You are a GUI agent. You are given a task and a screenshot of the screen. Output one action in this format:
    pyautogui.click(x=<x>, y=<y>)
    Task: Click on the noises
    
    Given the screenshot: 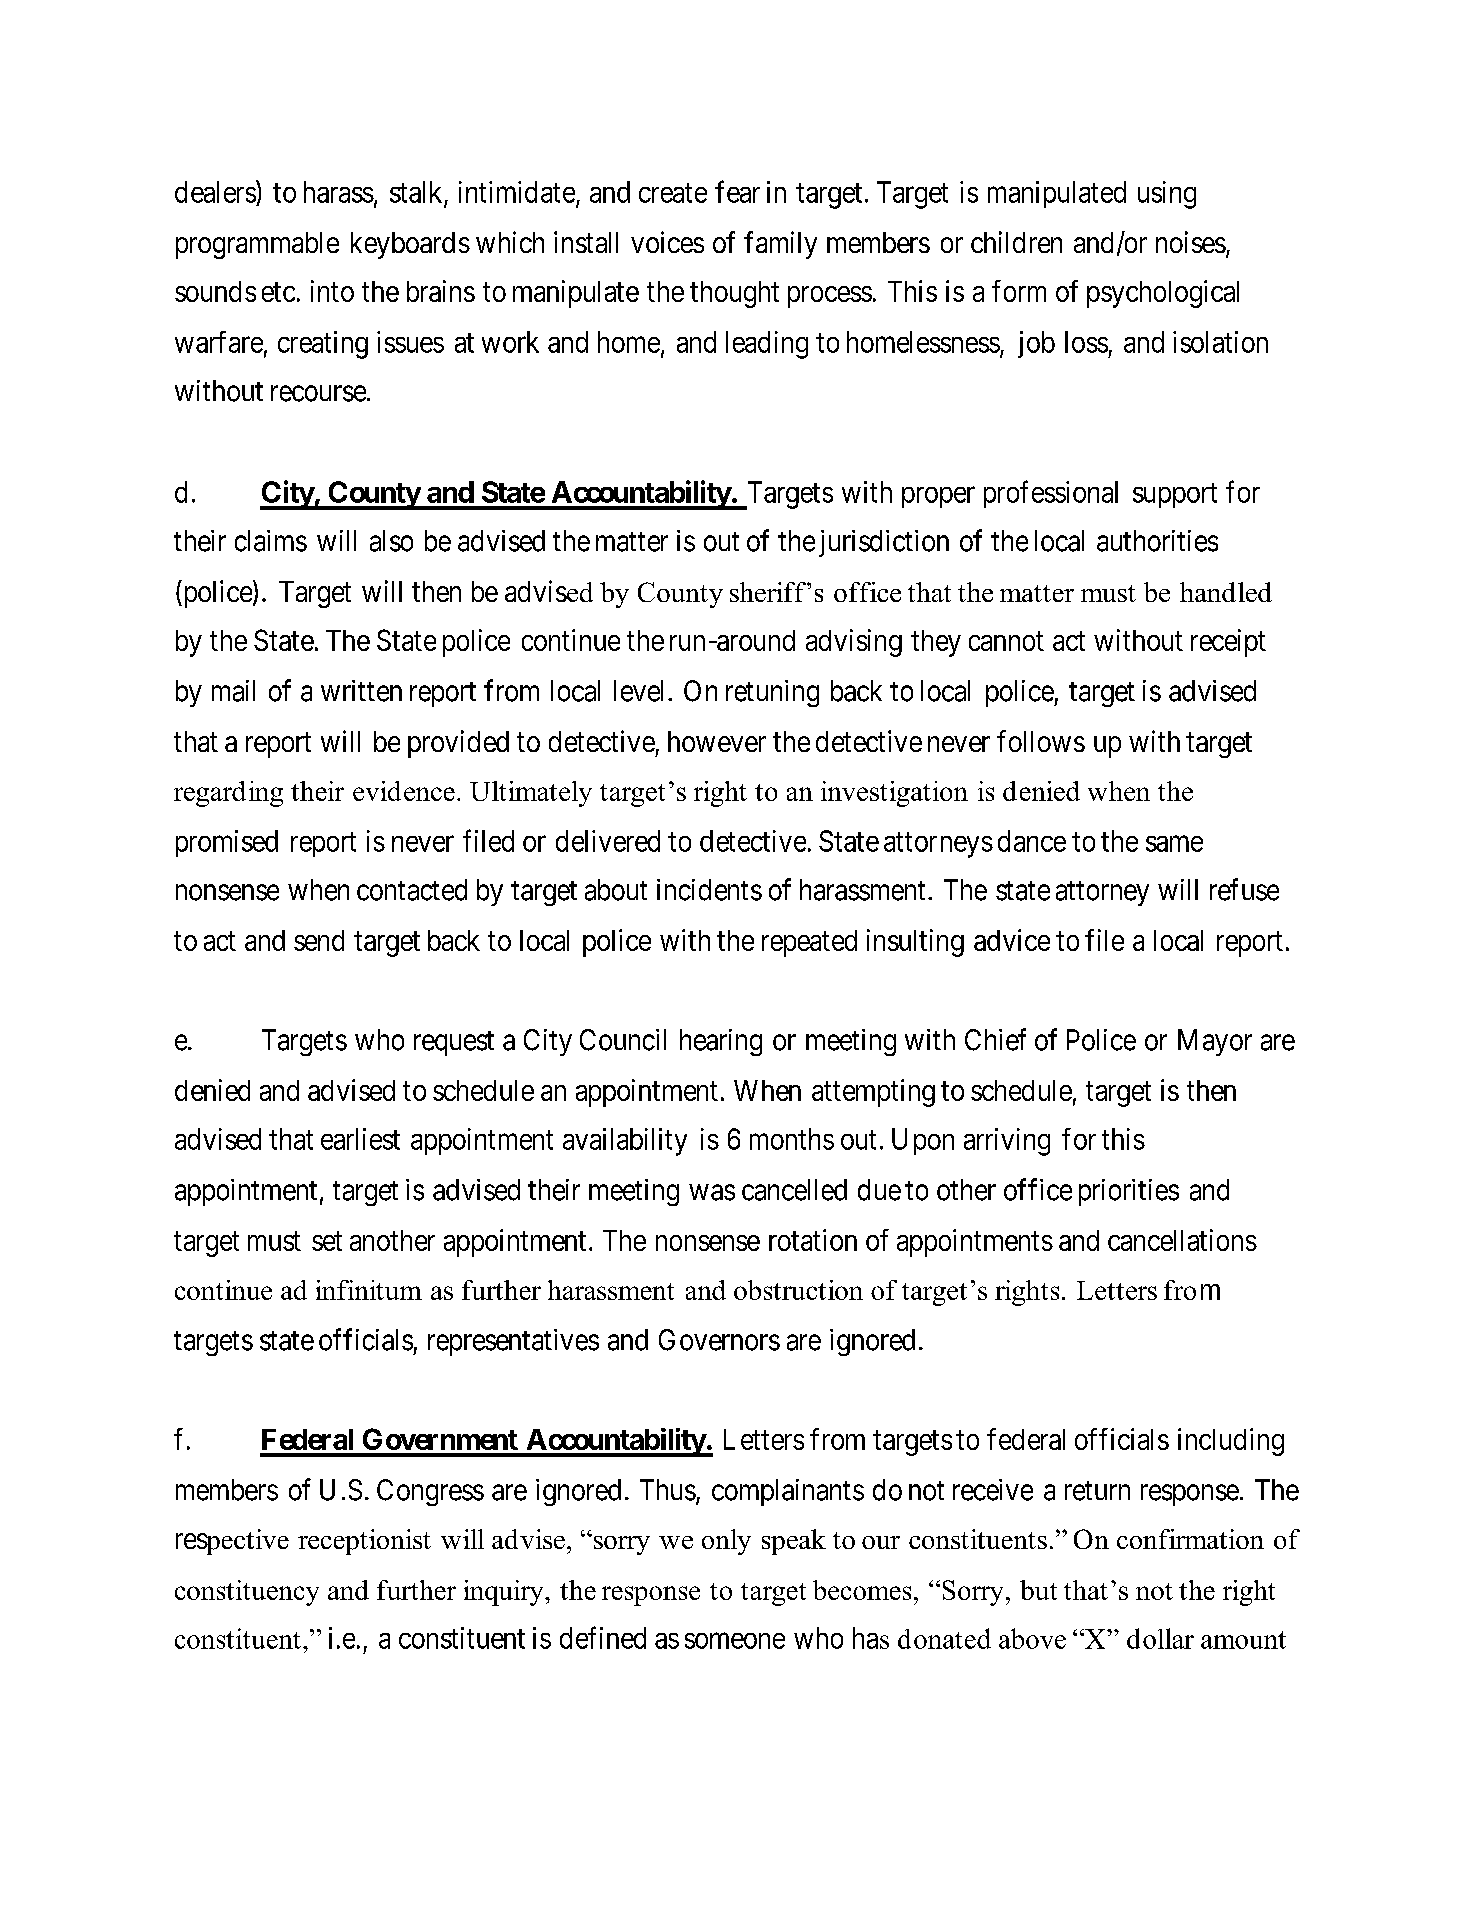 What is the action you would take?
    pyautogui.click(x=1191, y=242)
